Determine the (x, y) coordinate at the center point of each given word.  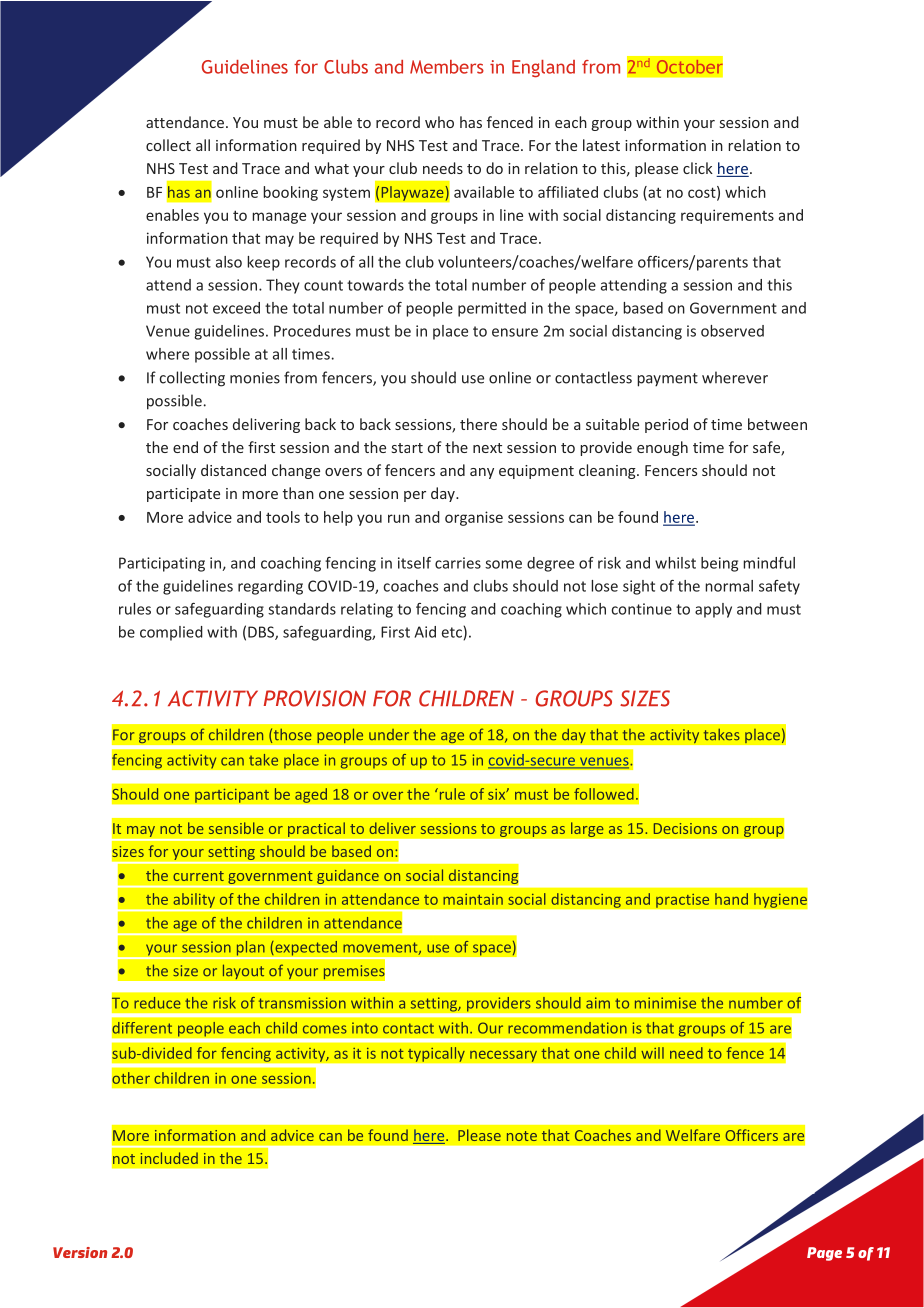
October (689, 66)
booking (290, 193)
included (169, 1158)
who (439, 122)
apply (713, 610)
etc (453, 633)
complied (171, 633)
